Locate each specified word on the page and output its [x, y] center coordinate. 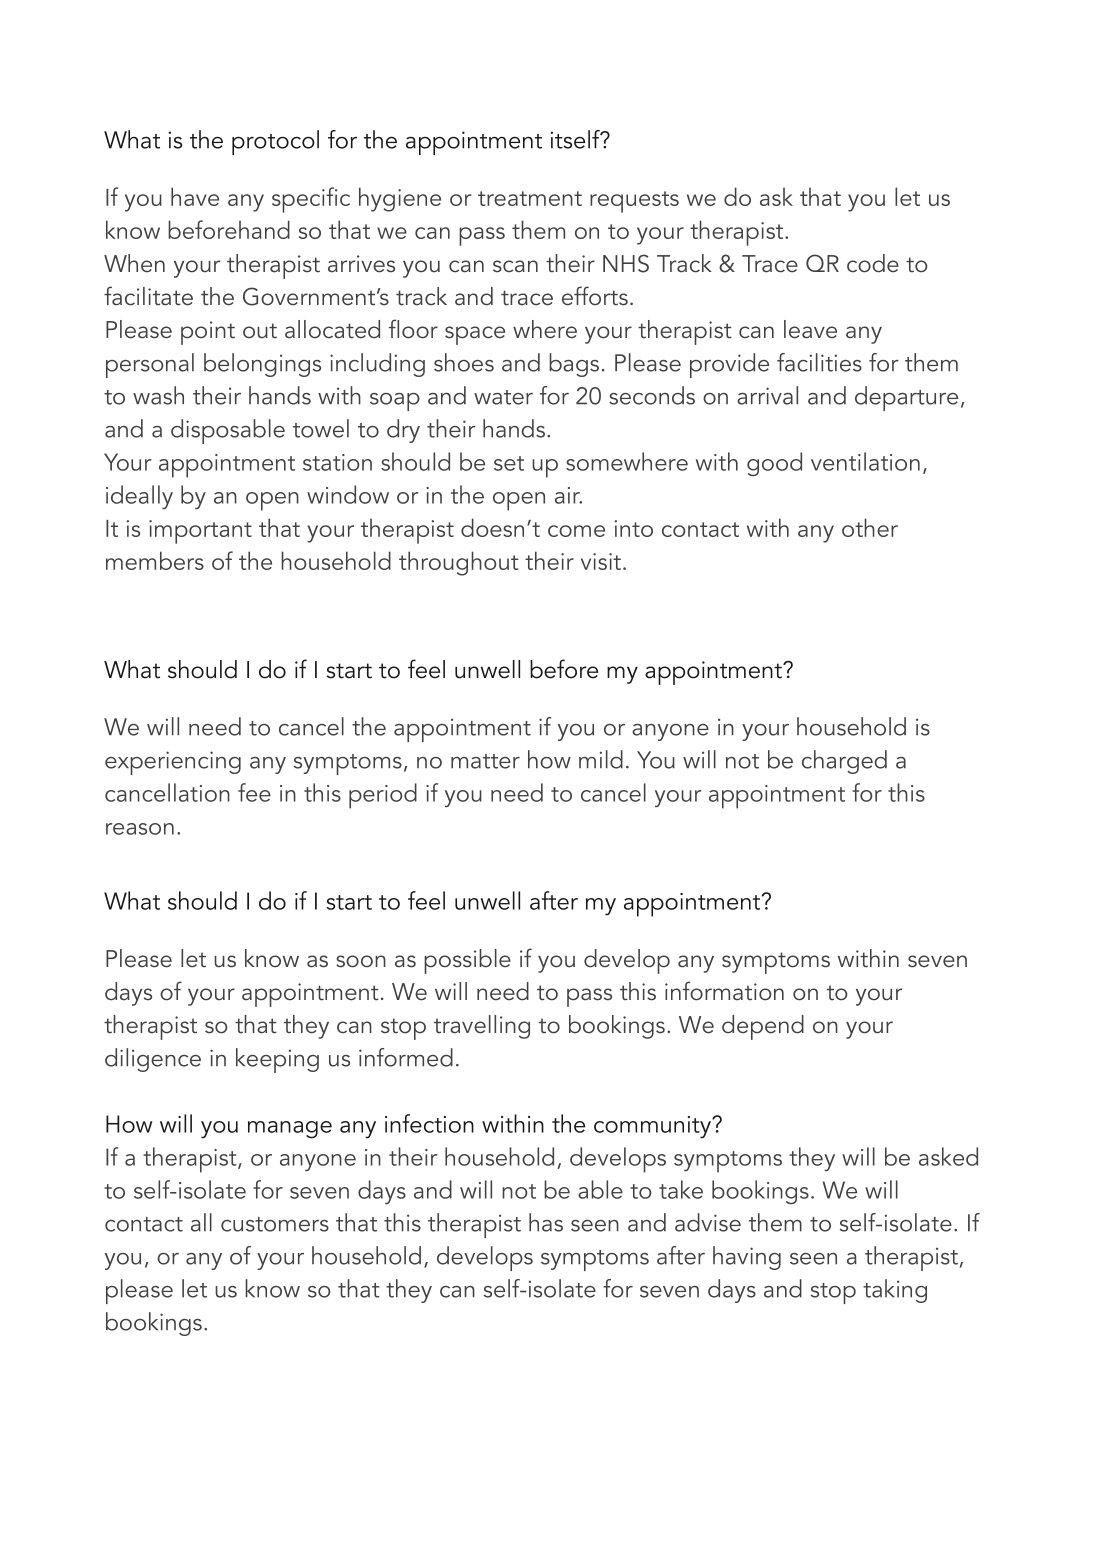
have [195, 196]
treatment [530, 198]
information [724, 991]
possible [467, 961]
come [576, 531]
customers [275, 1224]
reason [140, 829]
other [870, 527]
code [873, 263]
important [200, 532]
